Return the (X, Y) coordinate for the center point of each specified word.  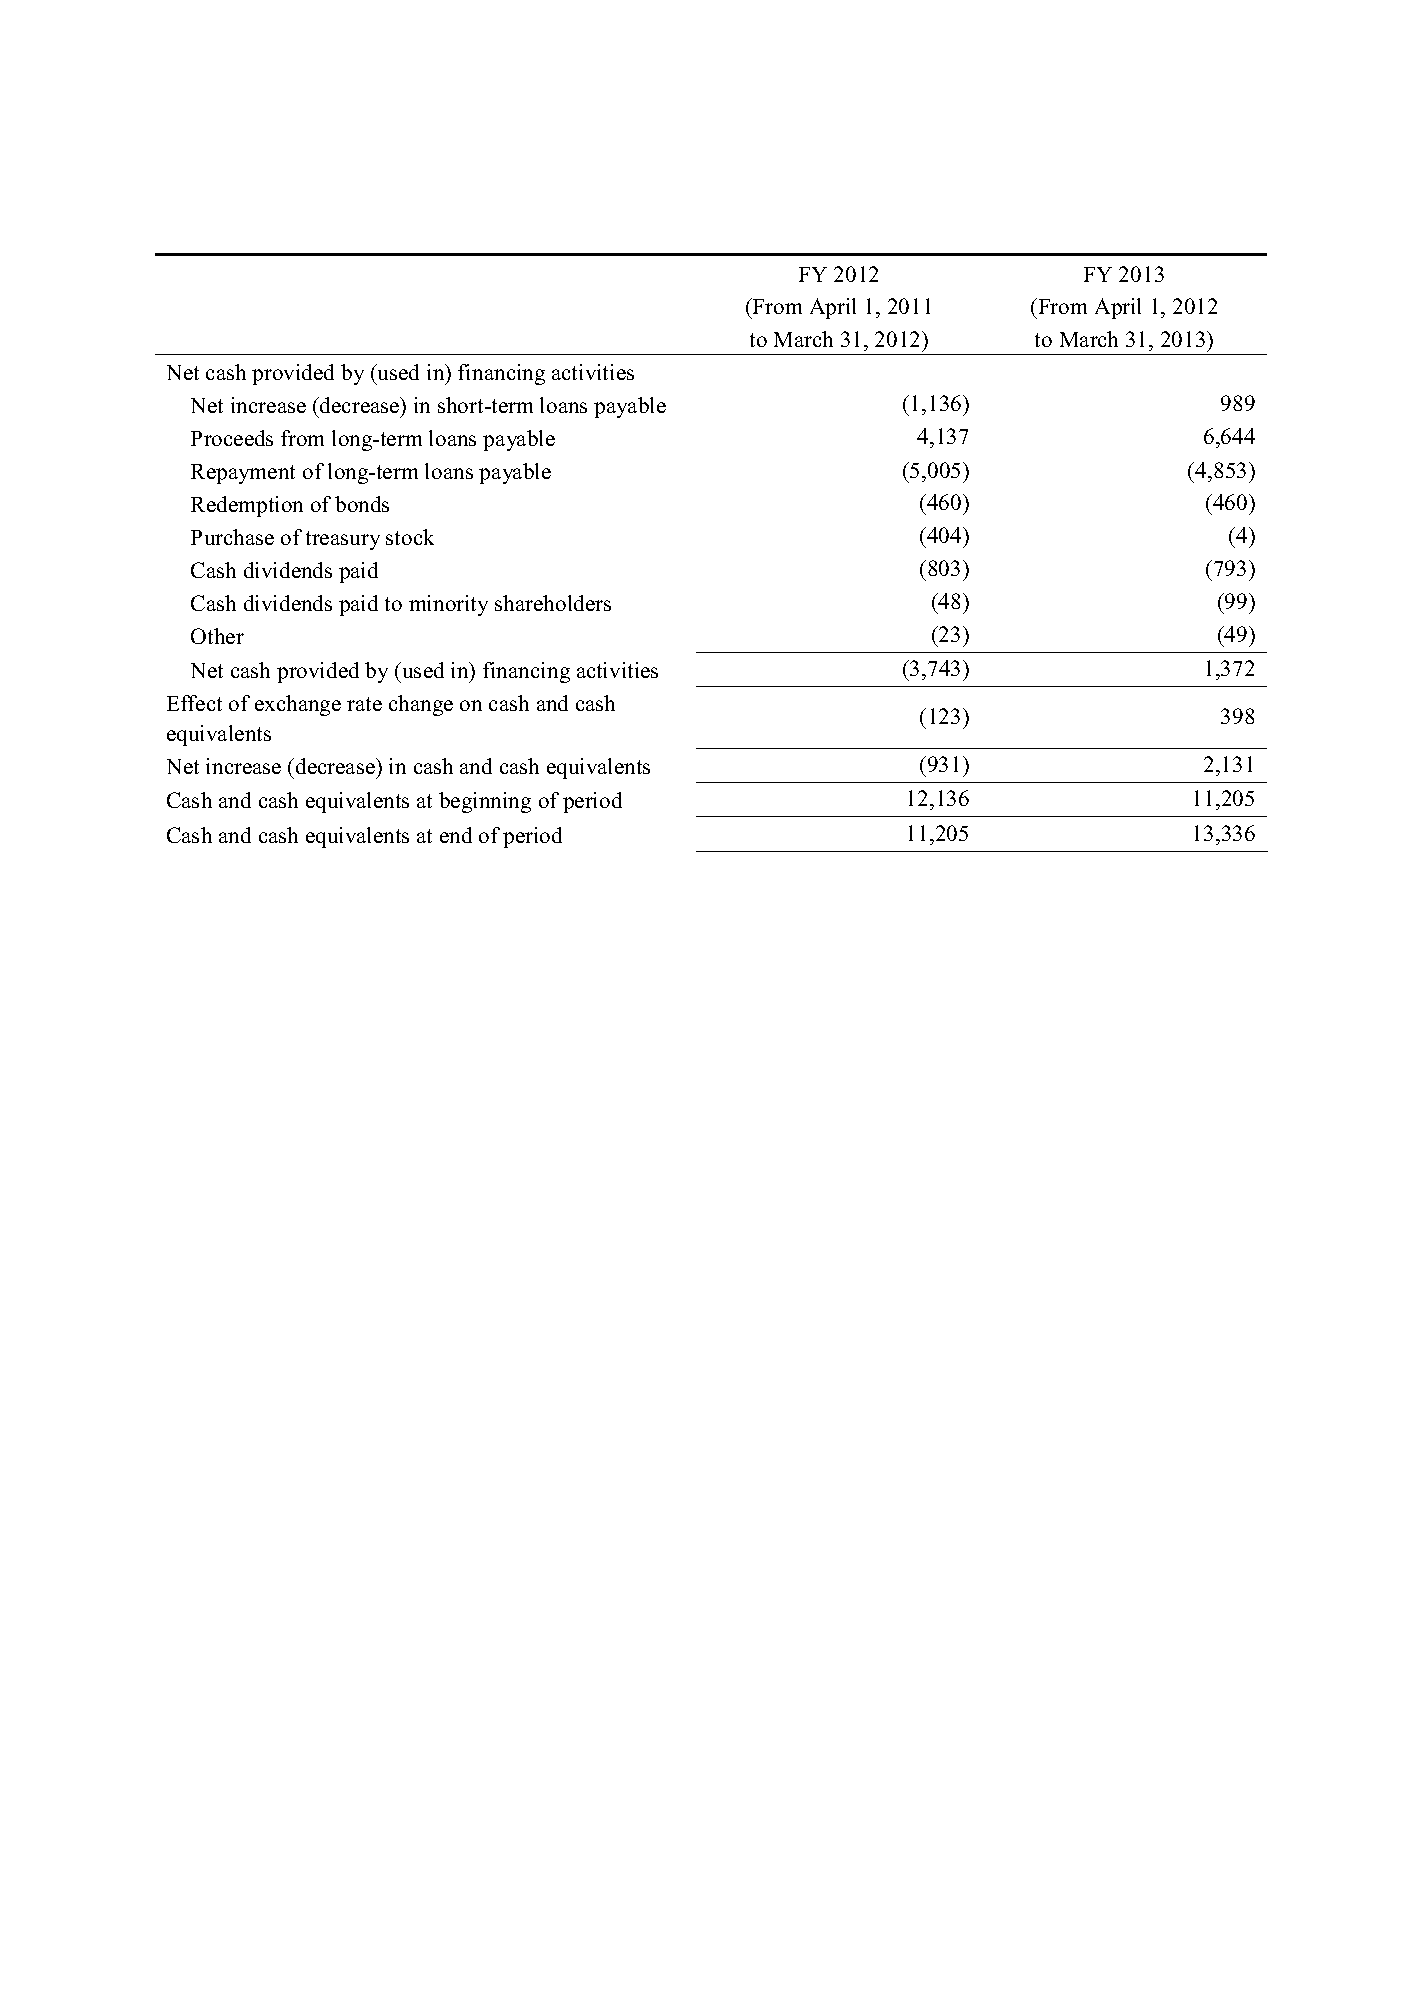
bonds (362, 504)
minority (448, 605)
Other (217, 636)
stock (410, 537)
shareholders (553, 603)
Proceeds (232, 438)
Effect (194, 703)
